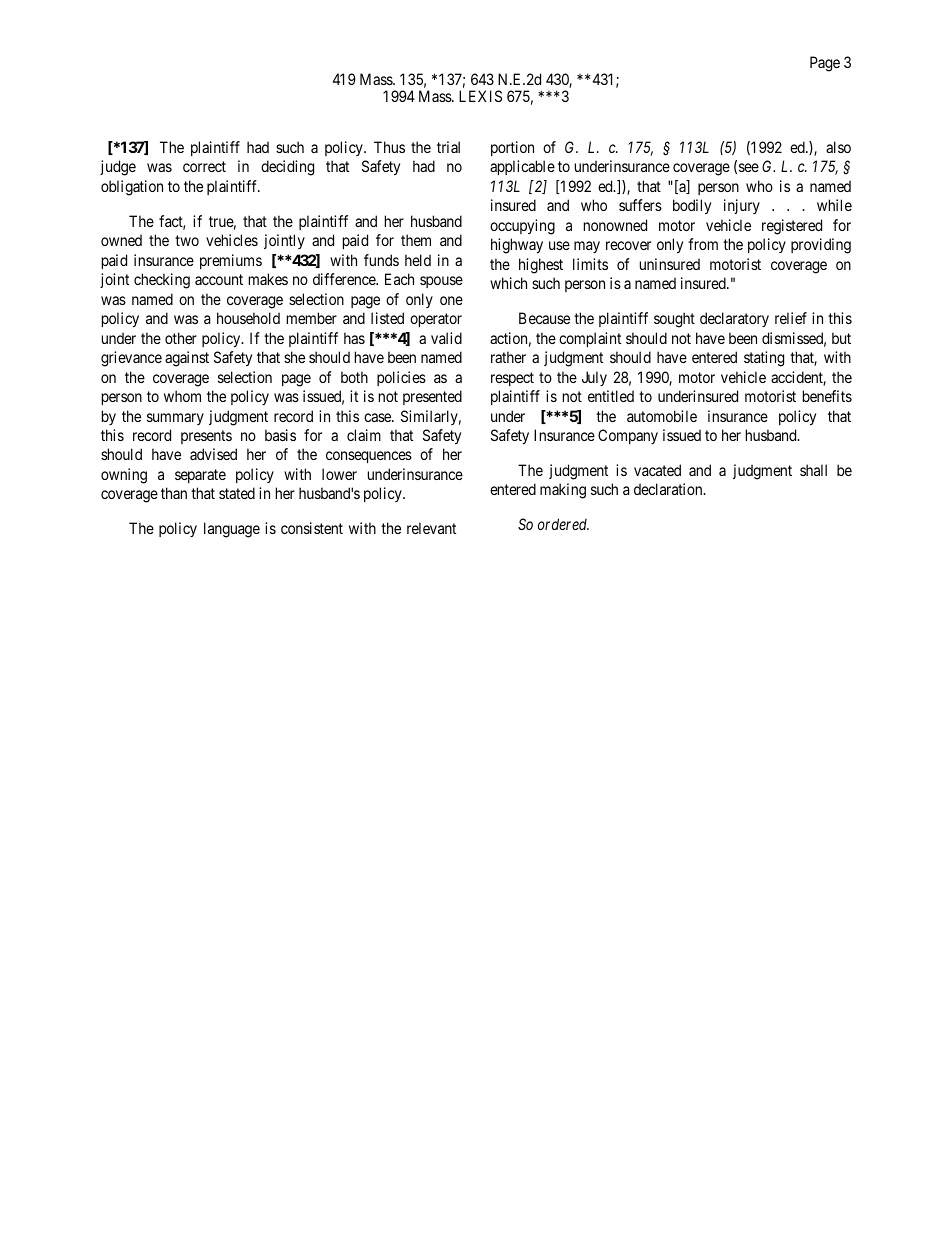  Describe the element at coordinates (248, 318) in the screenshot. I see `household` at that location.
